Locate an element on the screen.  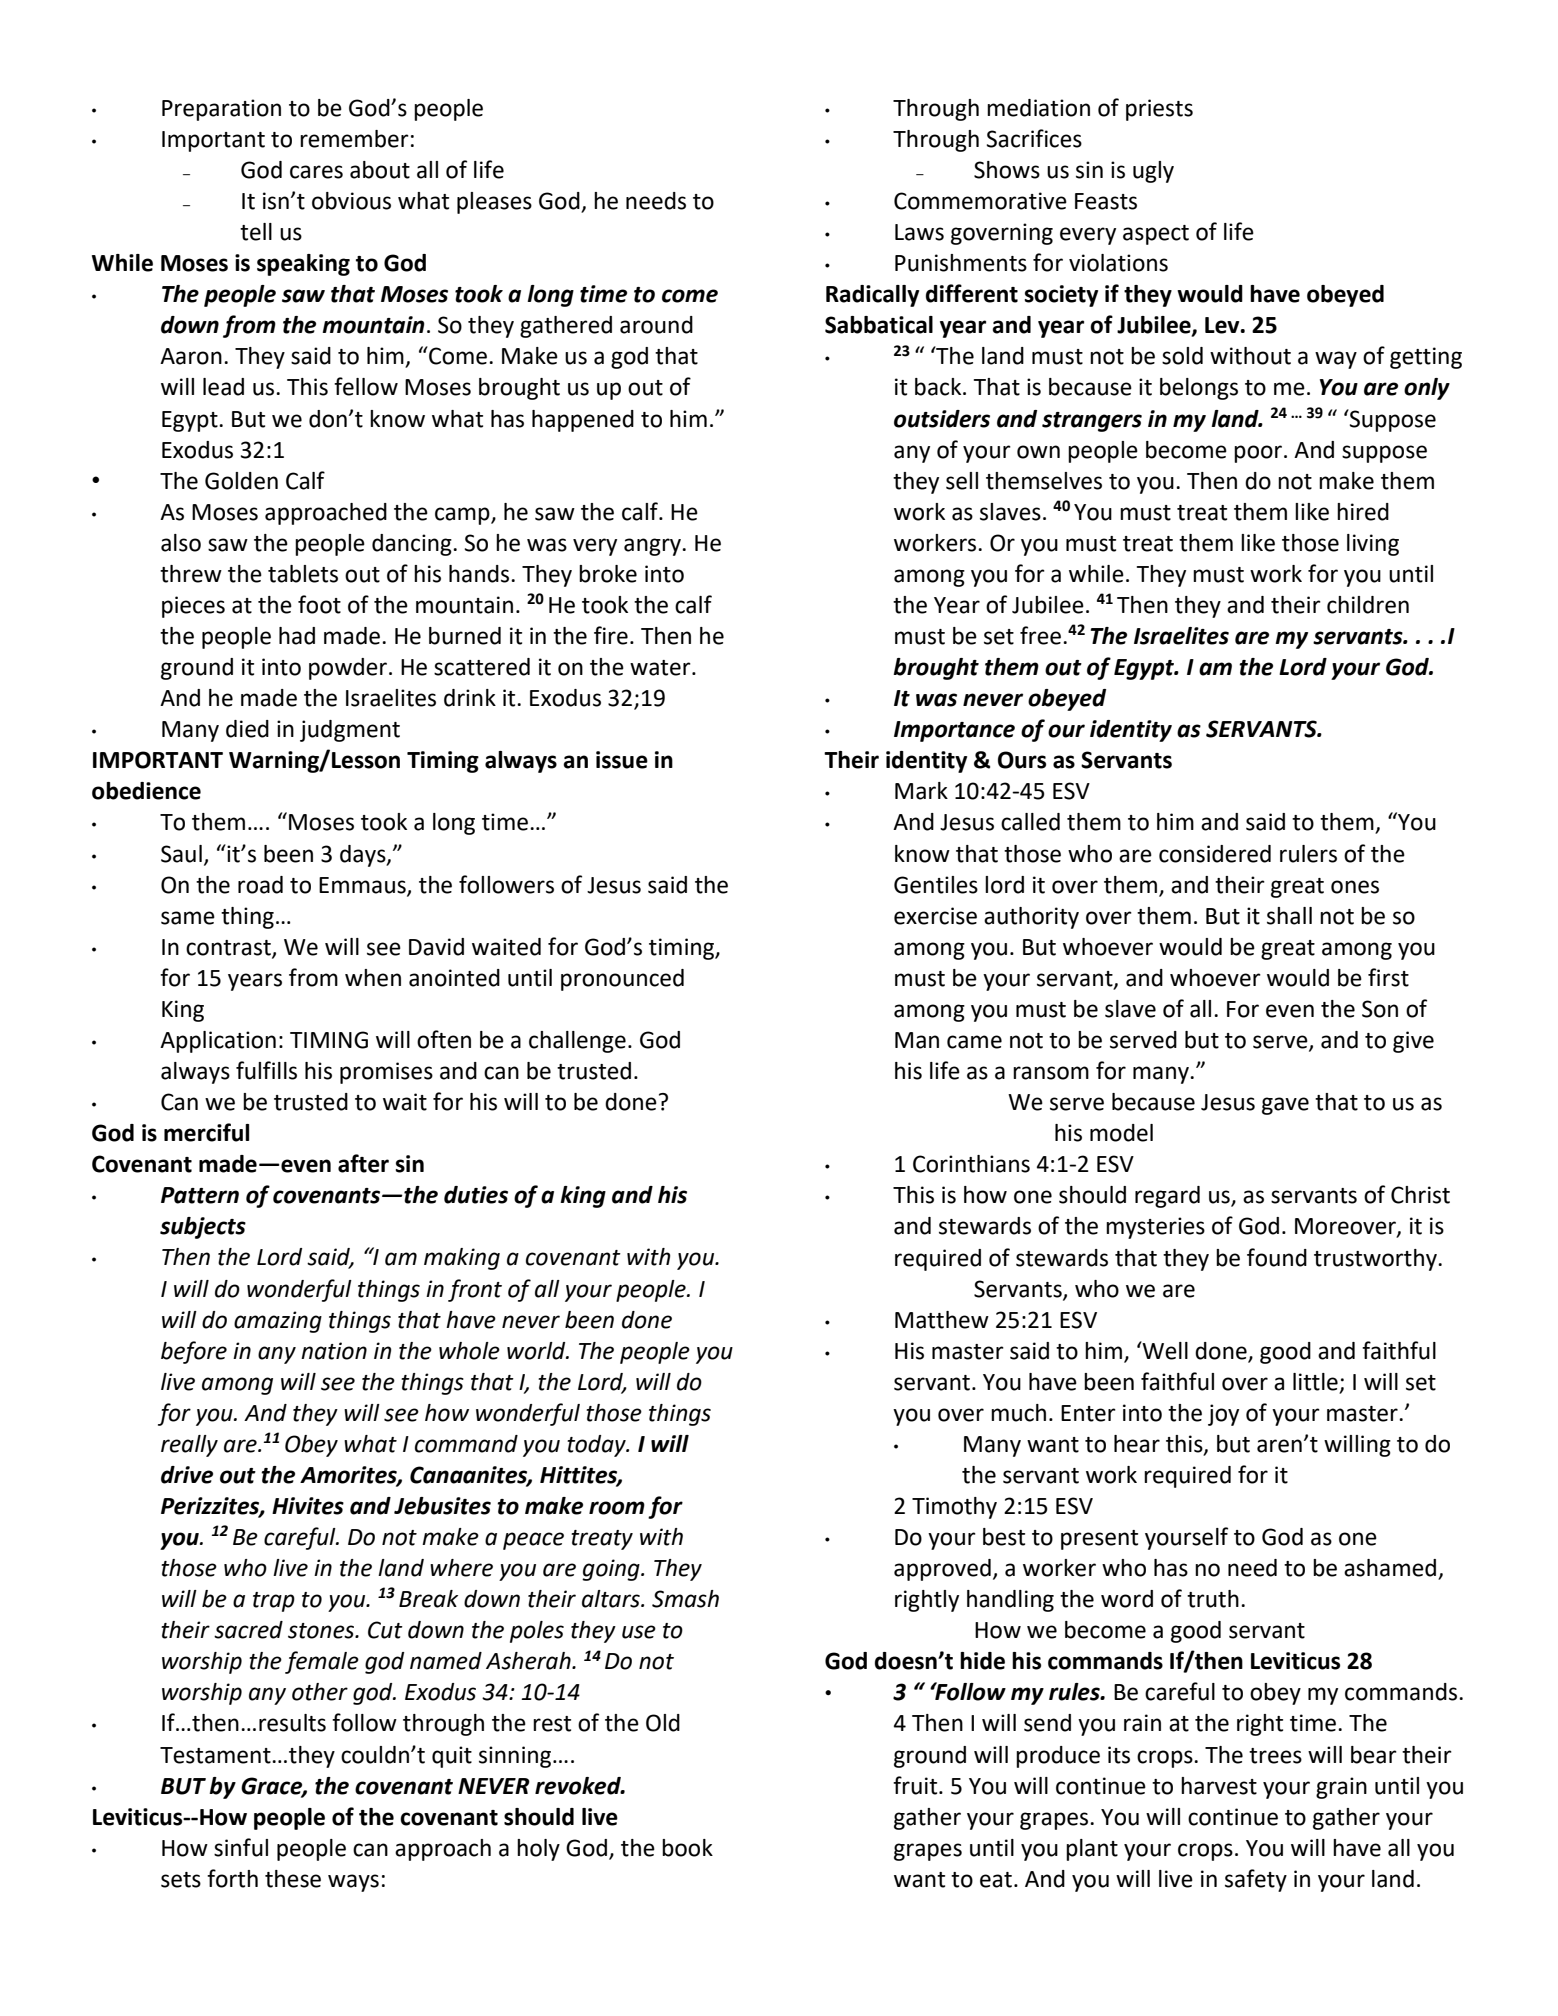
Matthew is located at coordinates (942, 1320).
